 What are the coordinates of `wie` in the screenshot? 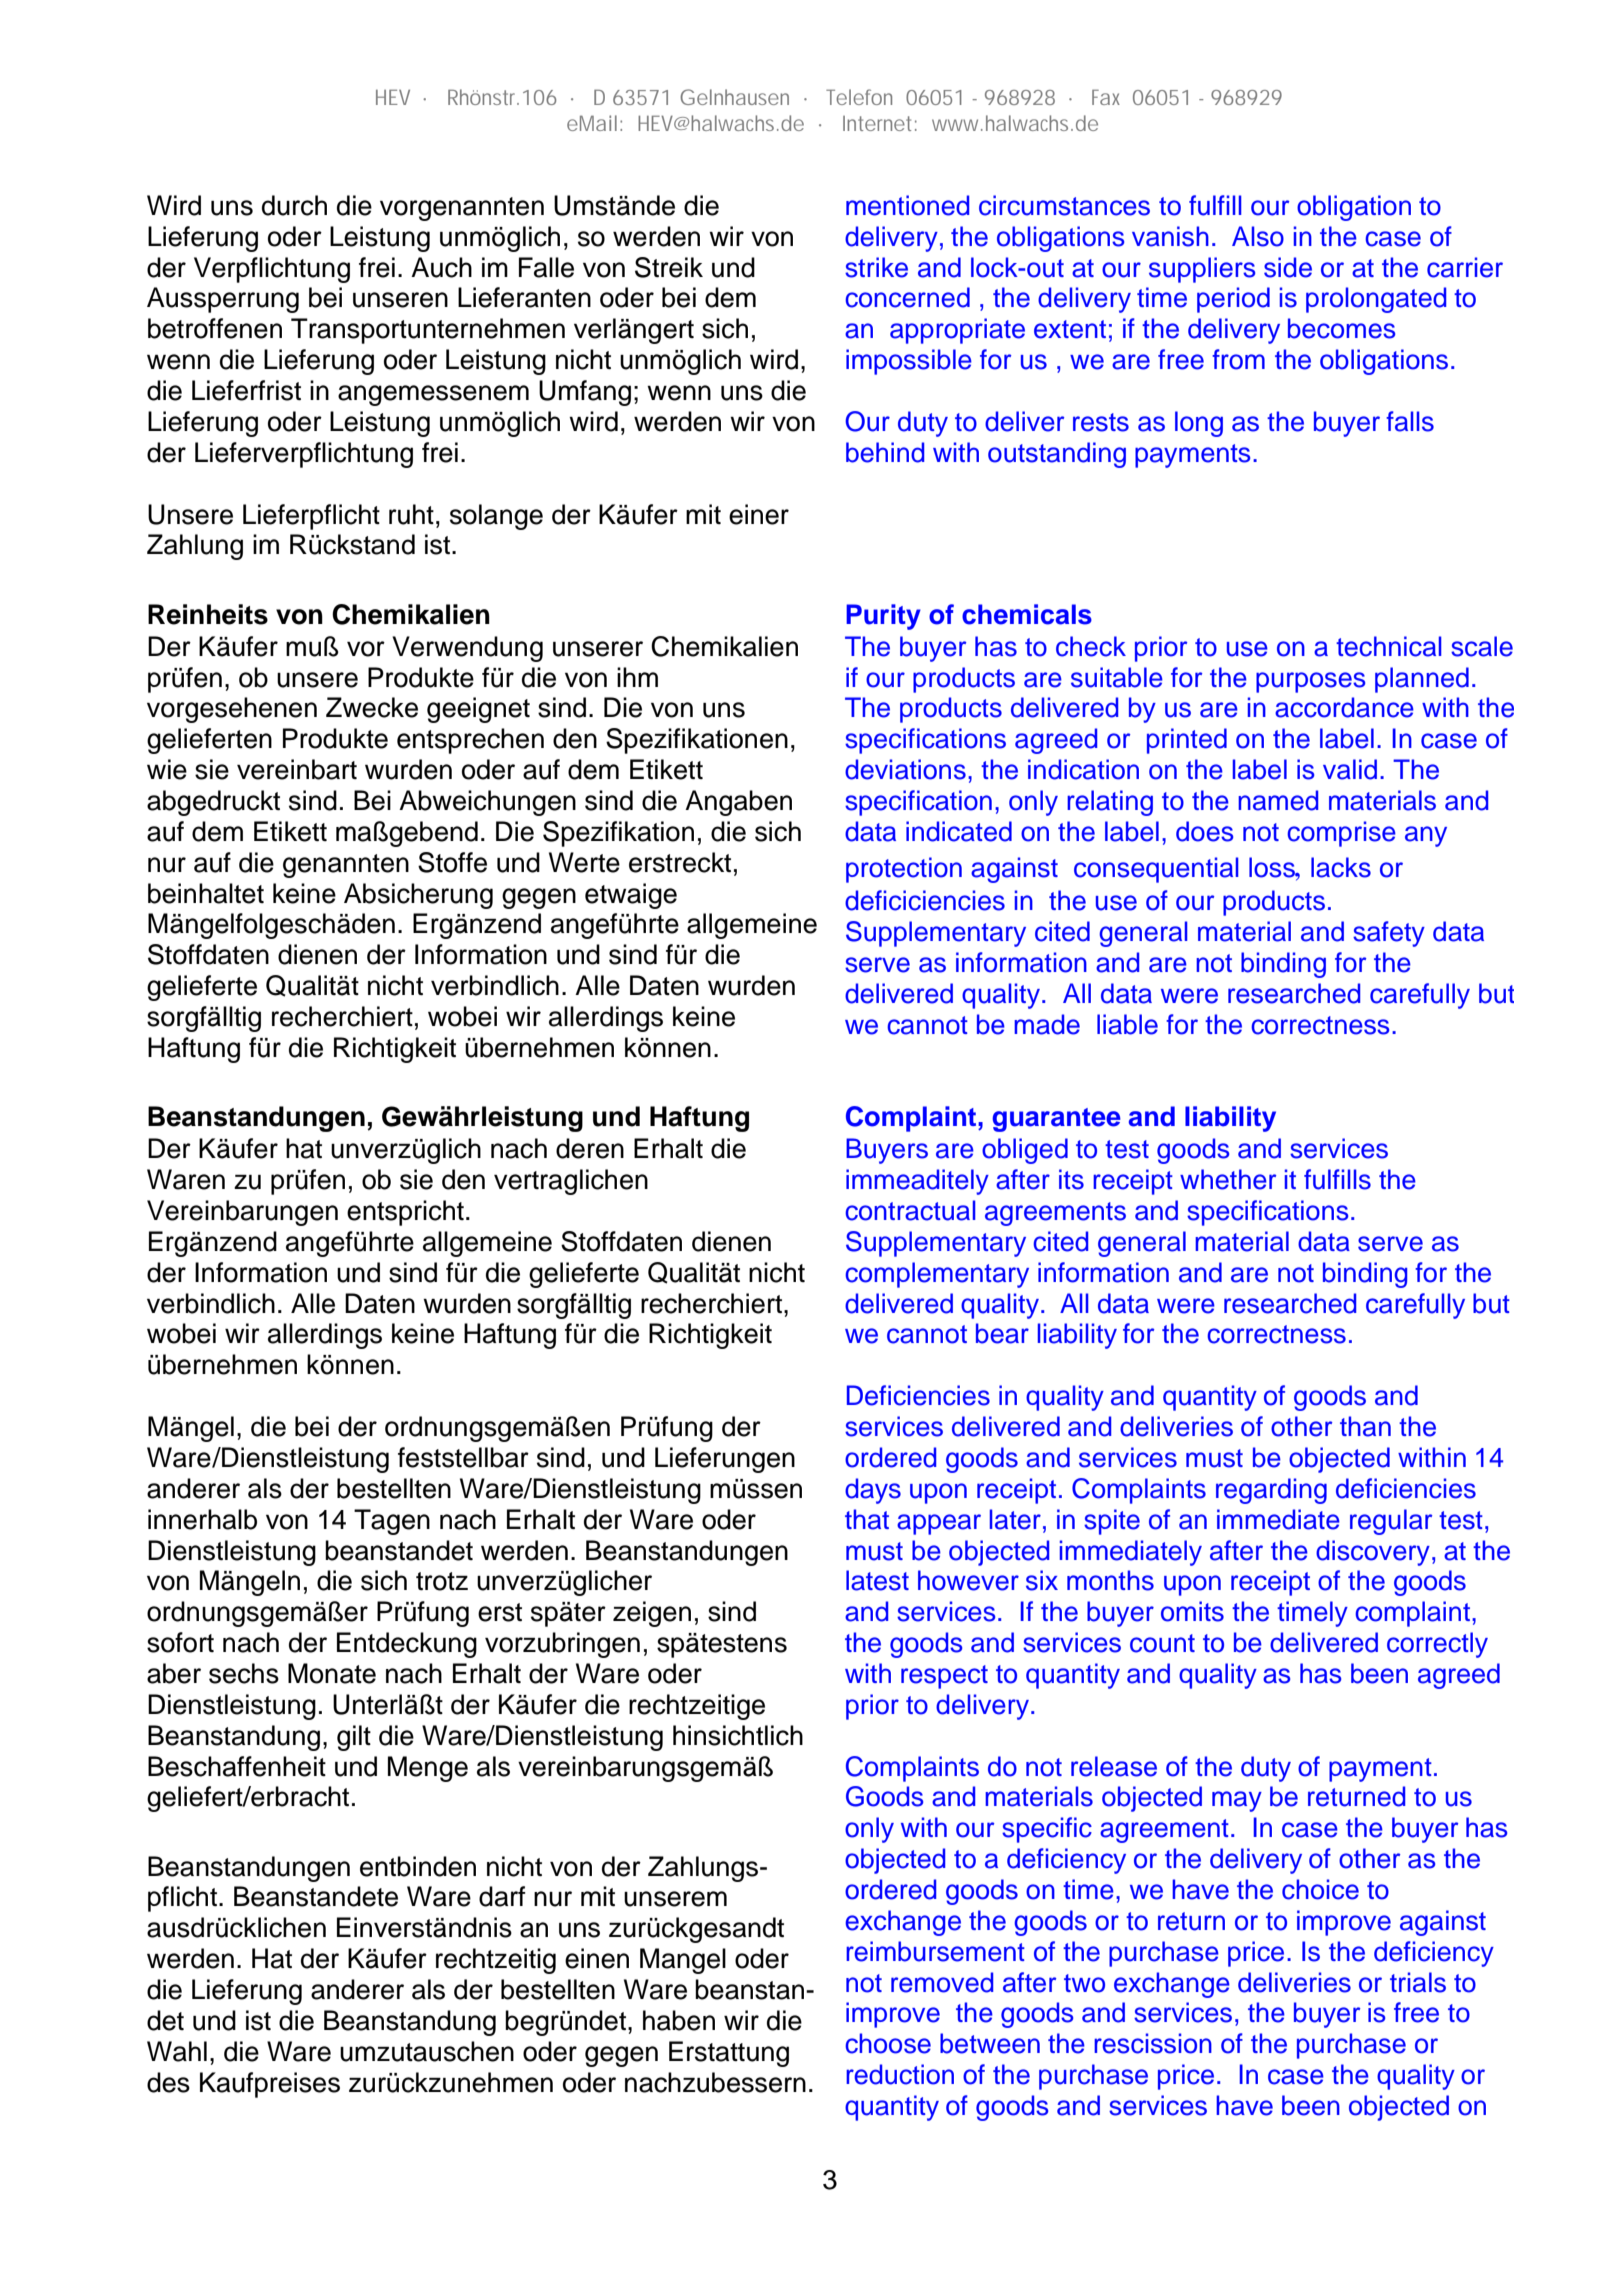 It's located at (167, 769).
